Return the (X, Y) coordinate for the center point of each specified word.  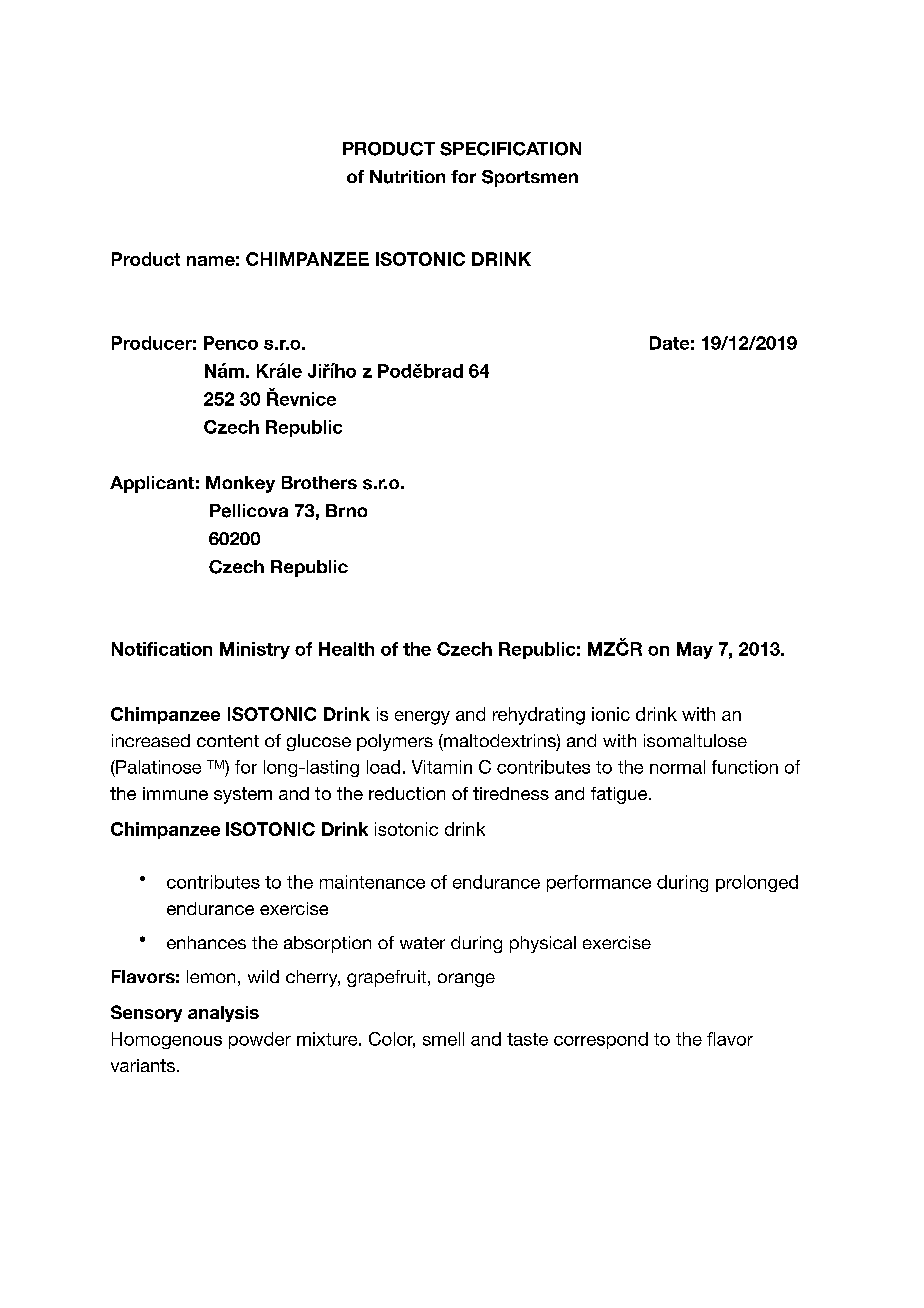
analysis (223, 1014)
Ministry (255, 650)
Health (346, 649)
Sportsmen (530, 178)
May (695, 650)
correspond (601, 1040)
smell (443, 1039)
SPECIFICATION (510, 149)
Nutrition (407, 177)
